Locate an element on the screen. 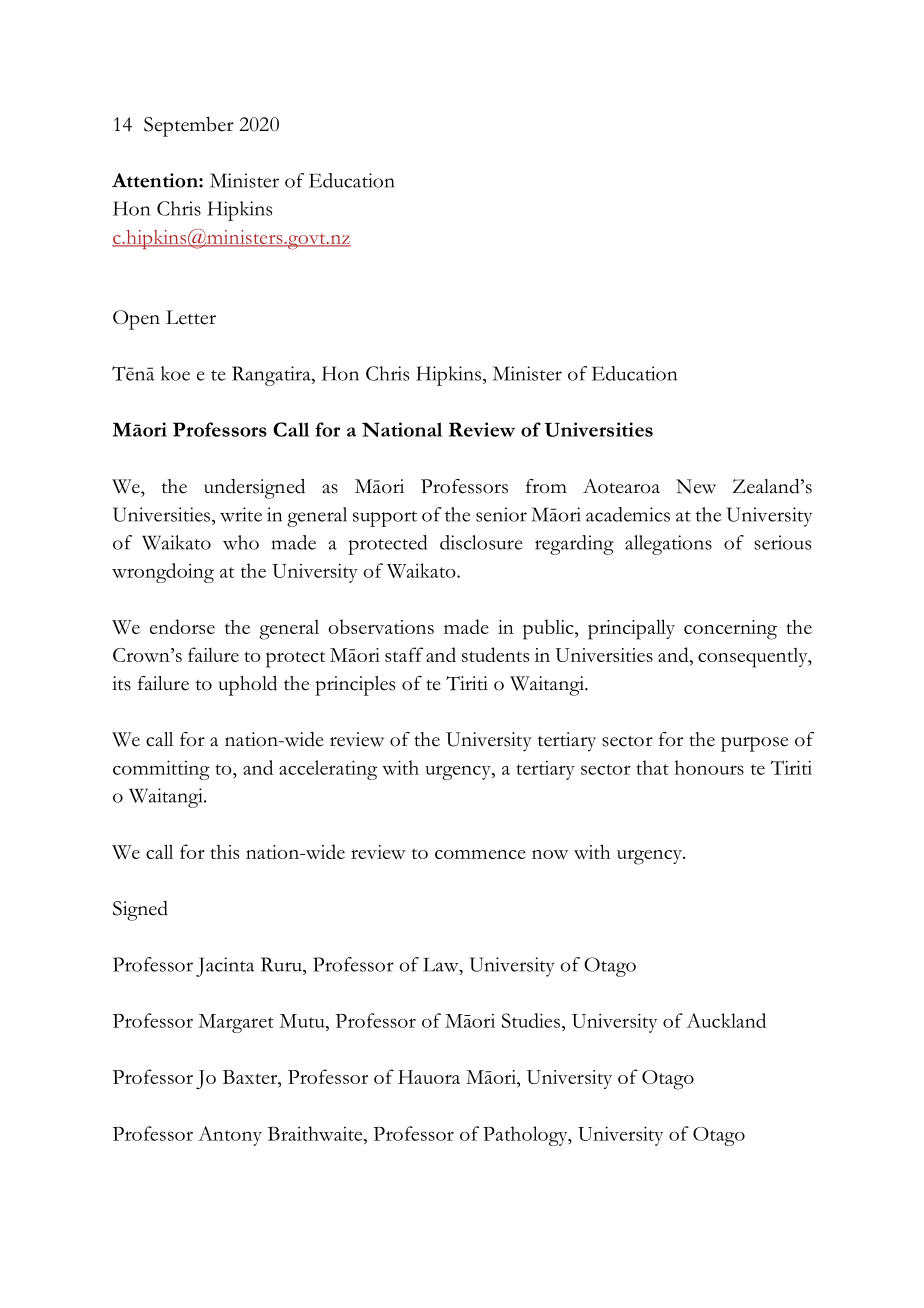 The image size is (924, 1308). Auckland is located at coordinates (726, 1020).
